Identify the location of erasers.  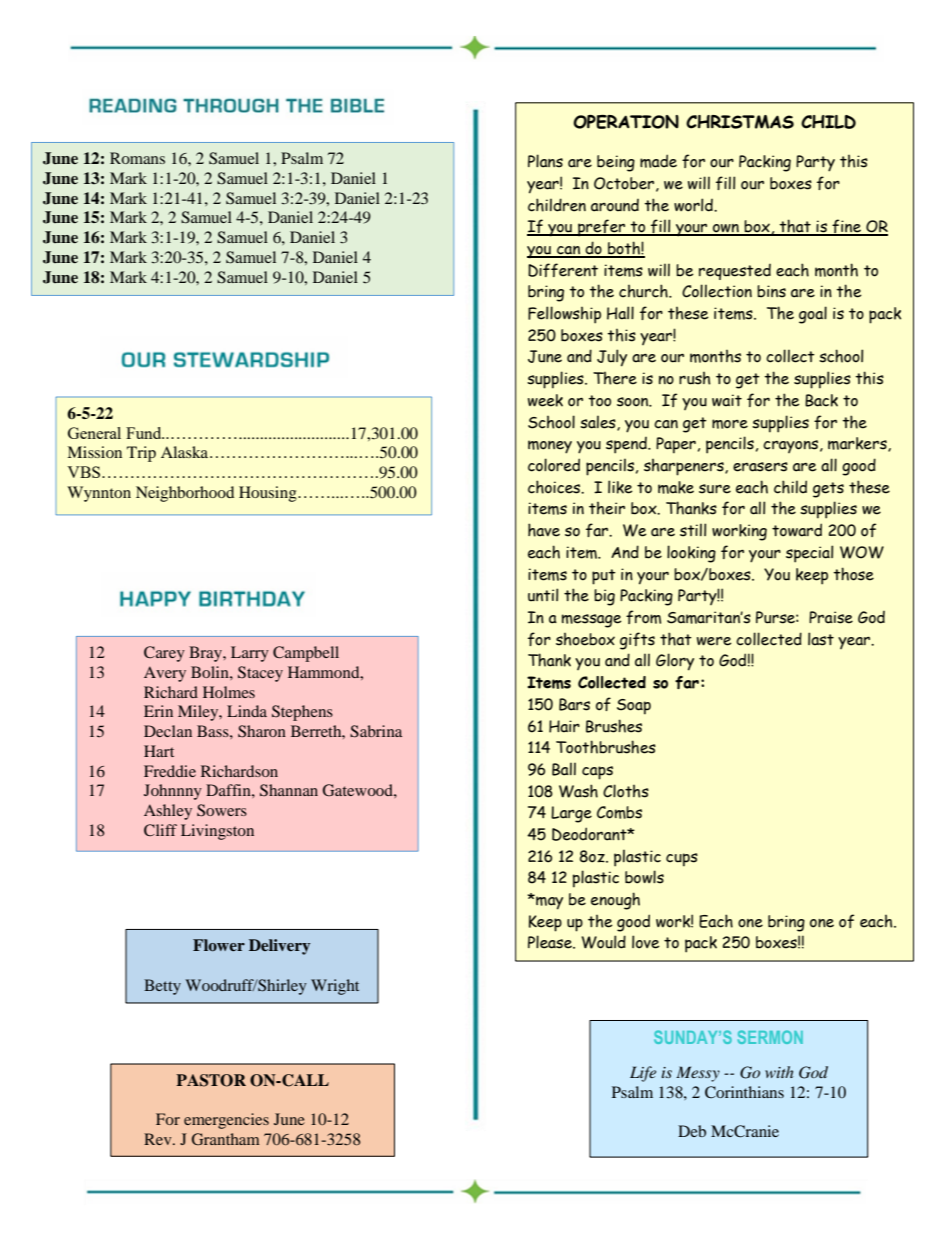
(760, 467).
